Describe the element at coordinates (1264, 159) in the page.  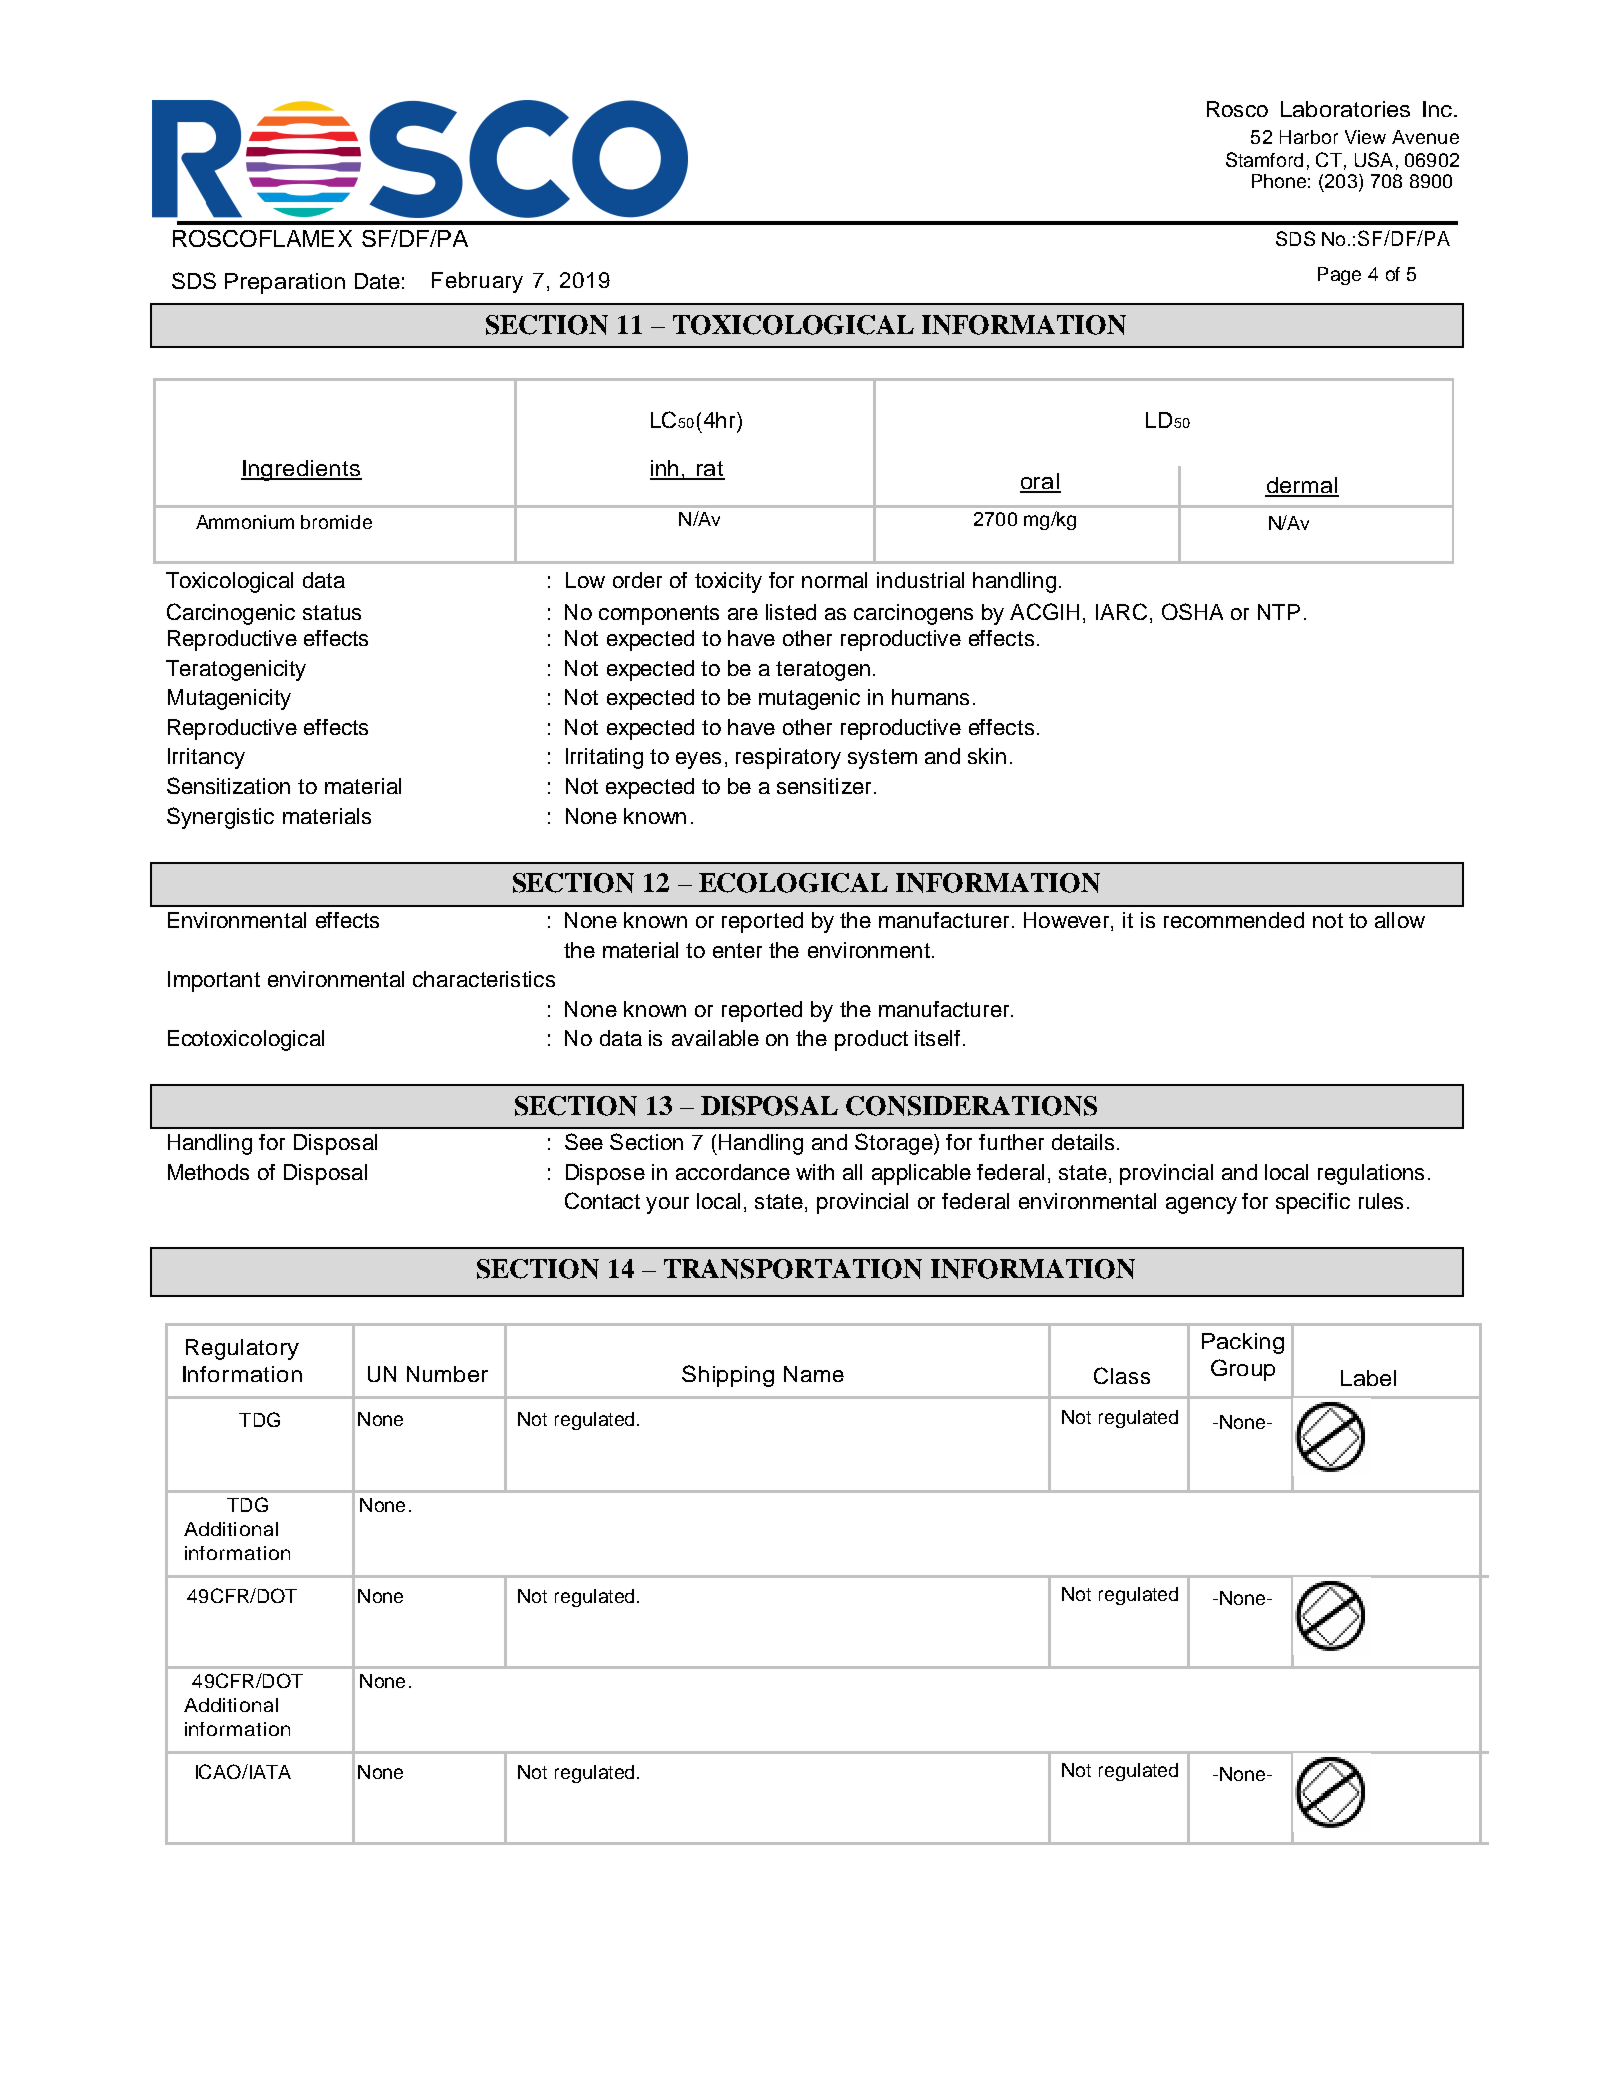
I see `Stamford` at that location.
